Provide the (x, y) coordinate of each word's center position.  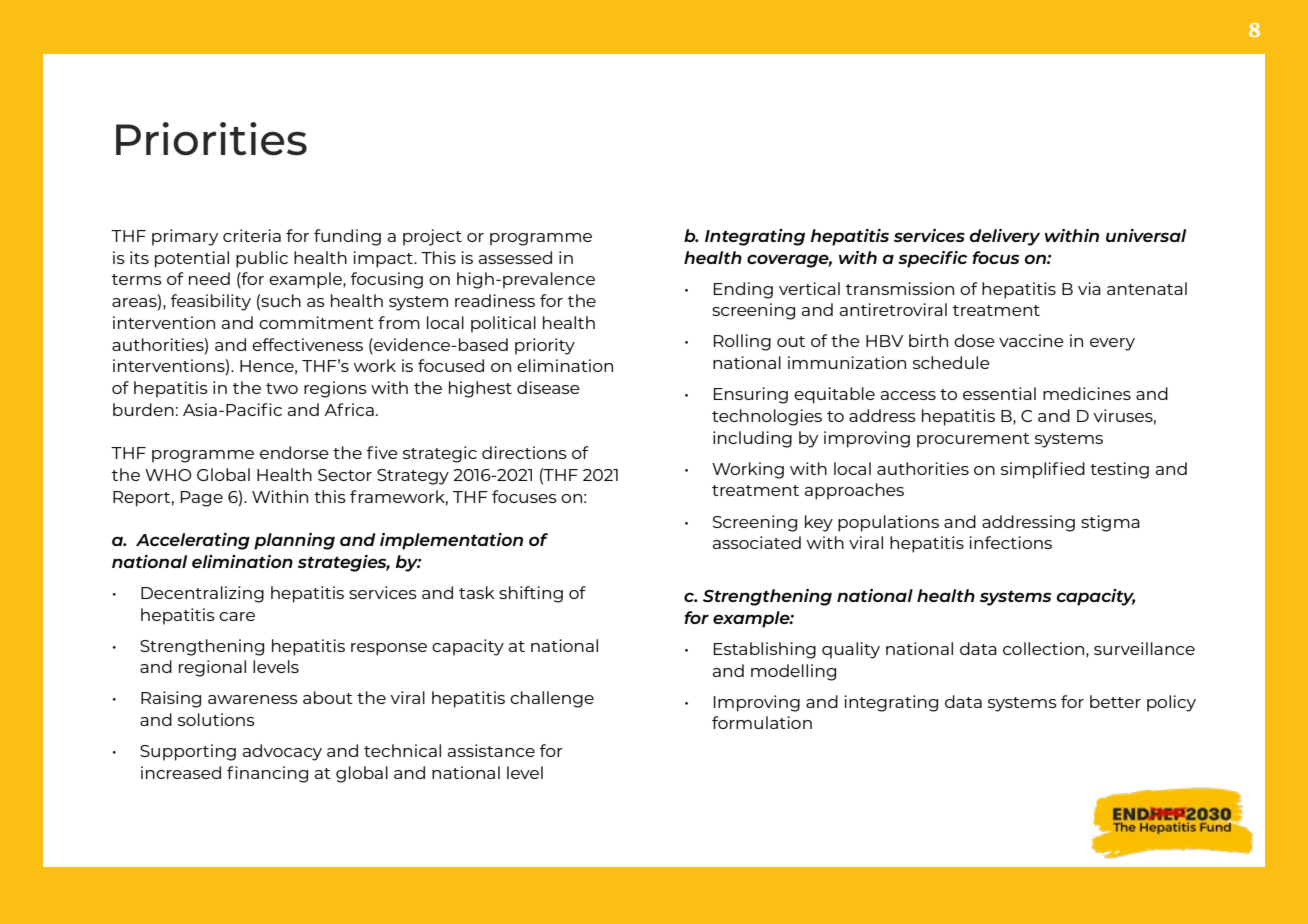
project (432, 237)
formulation (762, 722)
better (1115, 701)
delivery (1005, 237)
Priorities (211, 139)
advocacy (282, 752)
